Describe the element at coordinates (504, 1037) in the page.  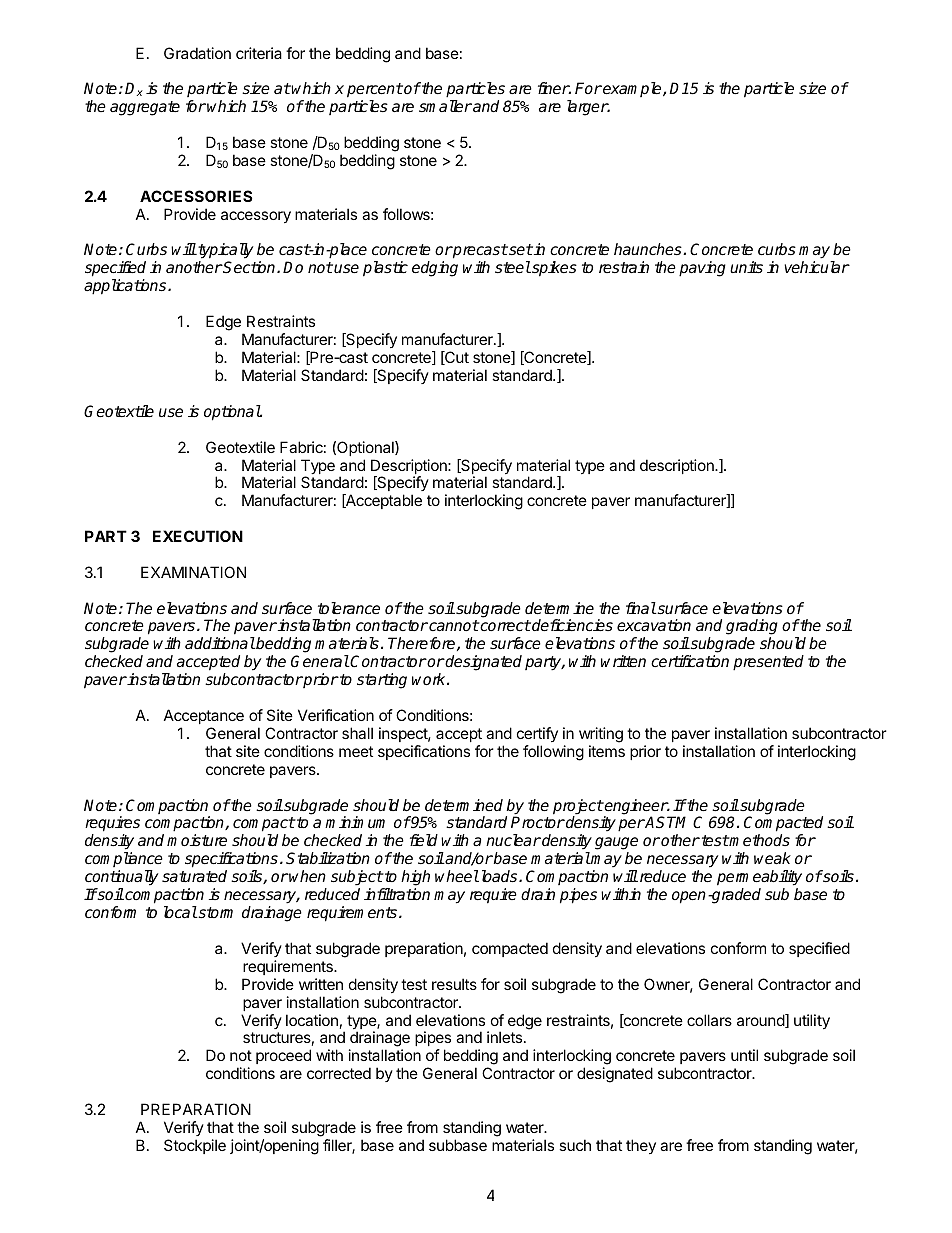
I see `inlets` at that location.
